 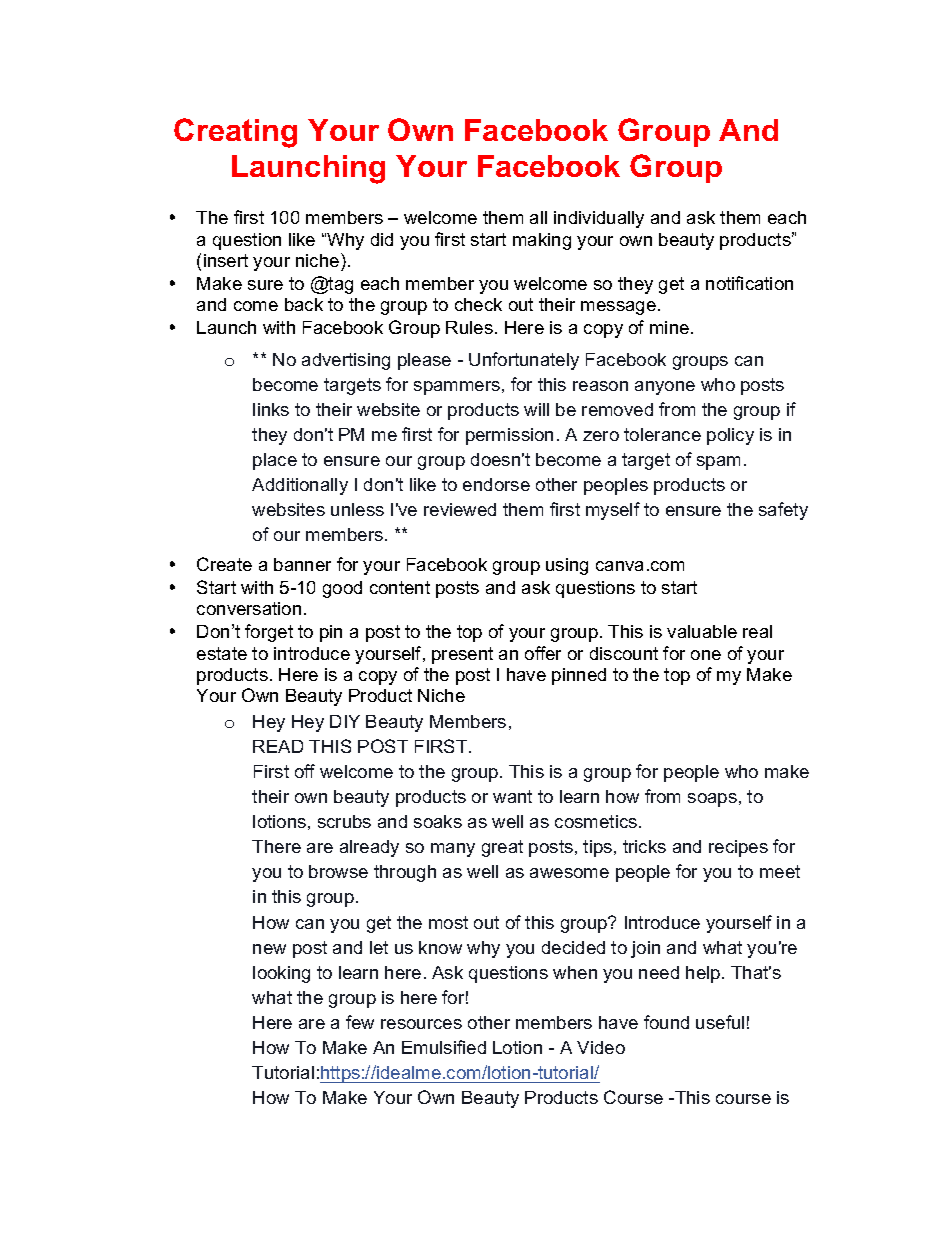 What do you see at coordinates (712, 800) in the image?
I see `soaps` at bounding box center [712, 800].
